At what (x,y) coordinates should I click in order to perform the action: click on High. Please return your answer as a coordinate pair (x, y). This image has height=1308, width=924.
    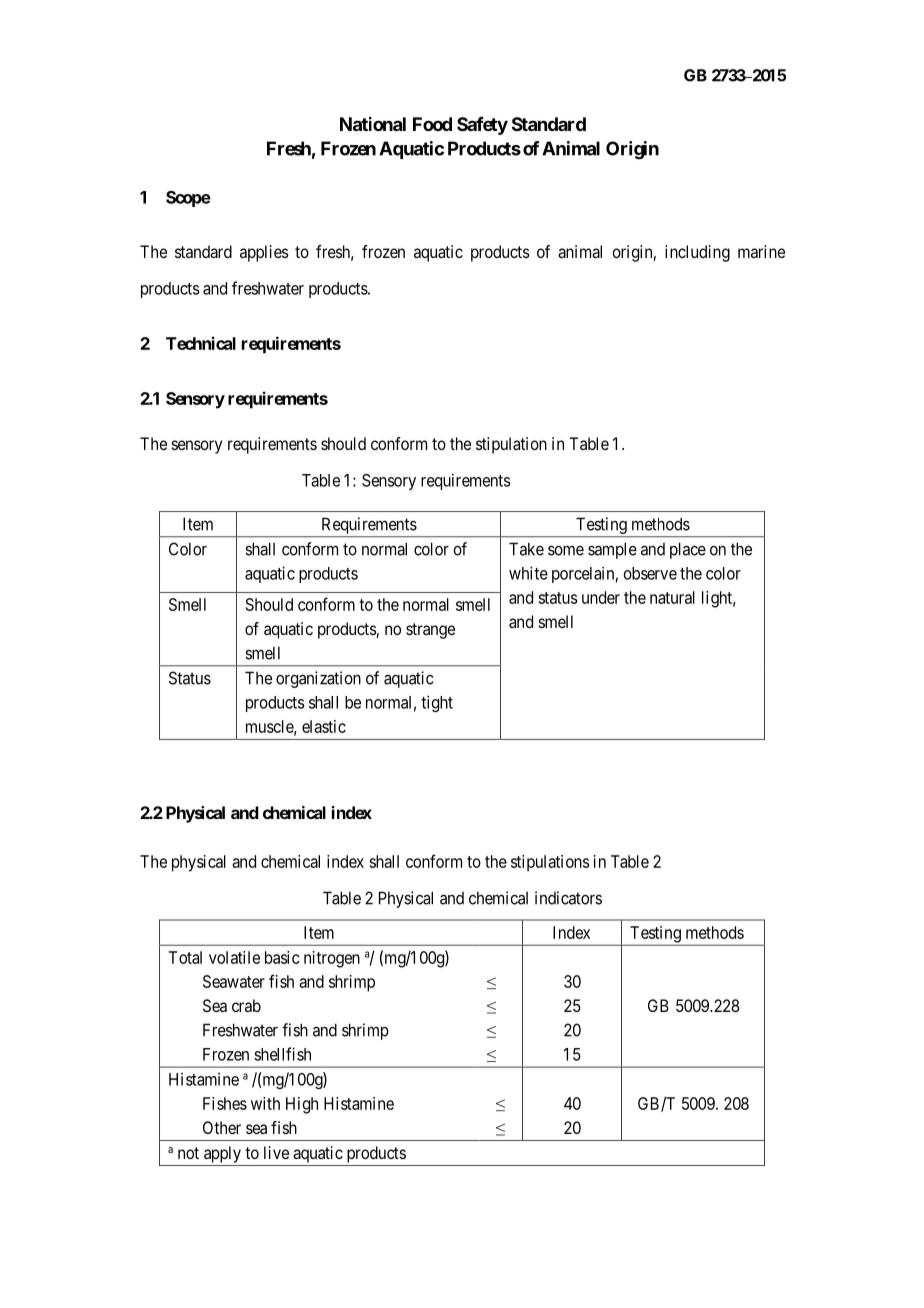
    Looking at the image, I should click on (302, 1105).
